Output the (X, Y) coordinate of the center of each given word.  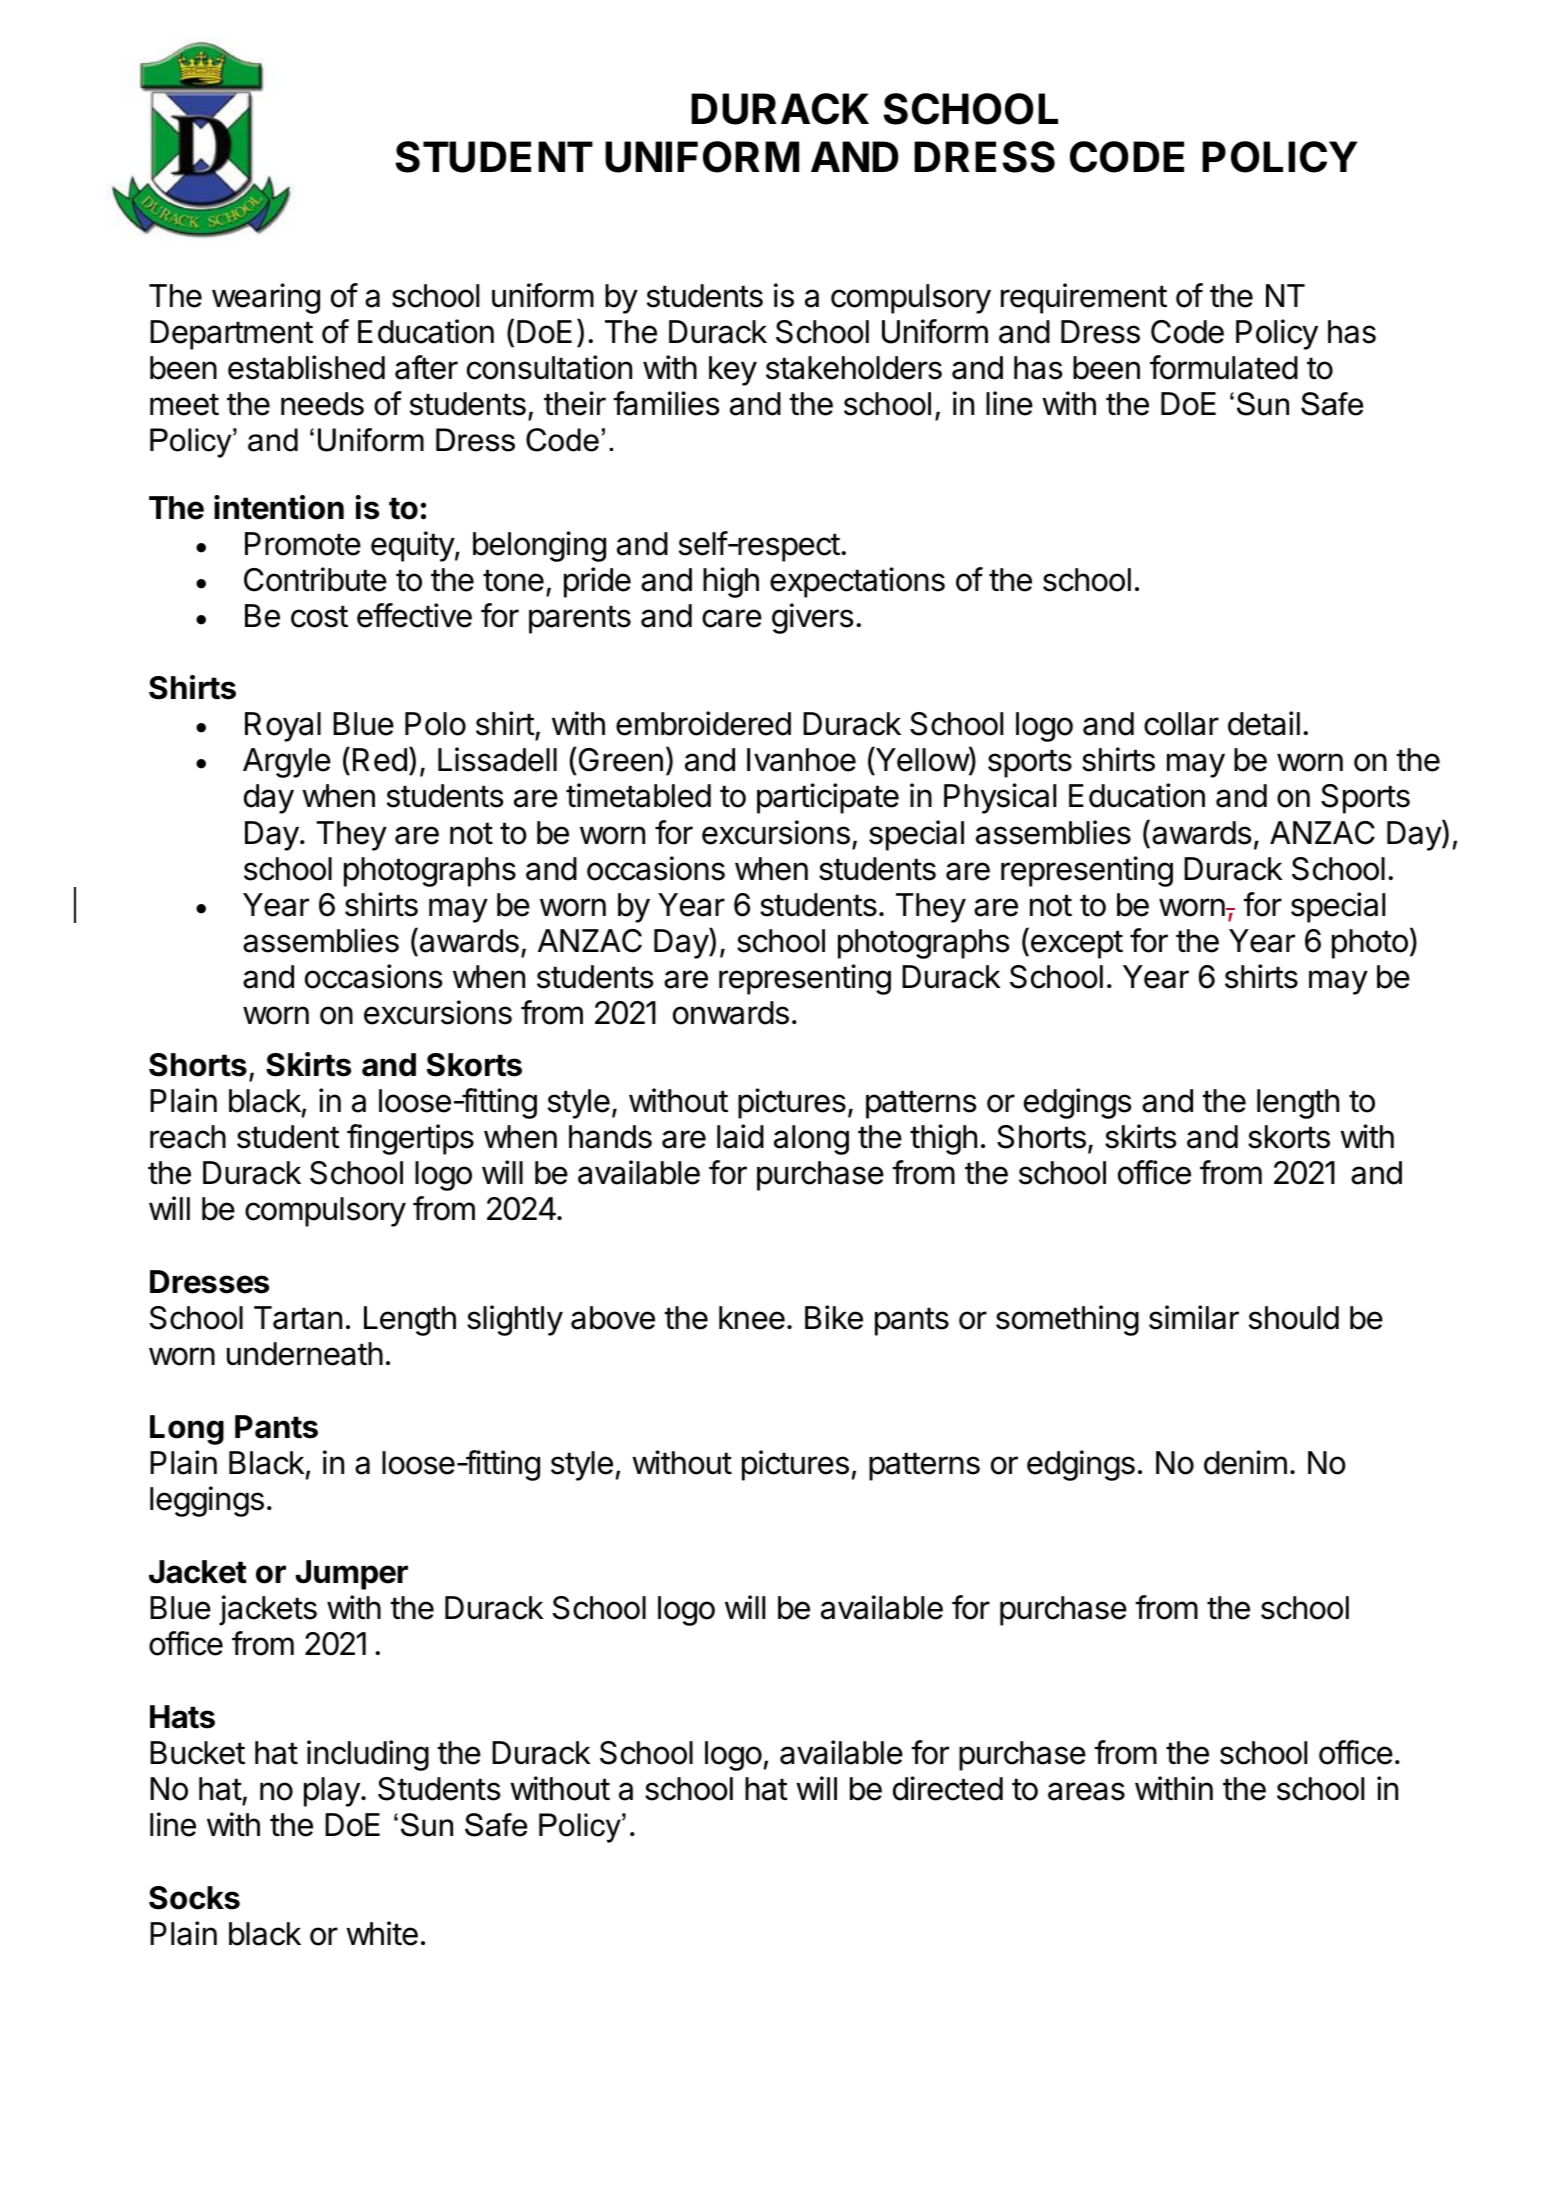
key (733, 371)
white (382, 1933)
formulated (1224, 367)
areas (1086, 1791)
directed (948, 1788)
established (306, 367)
